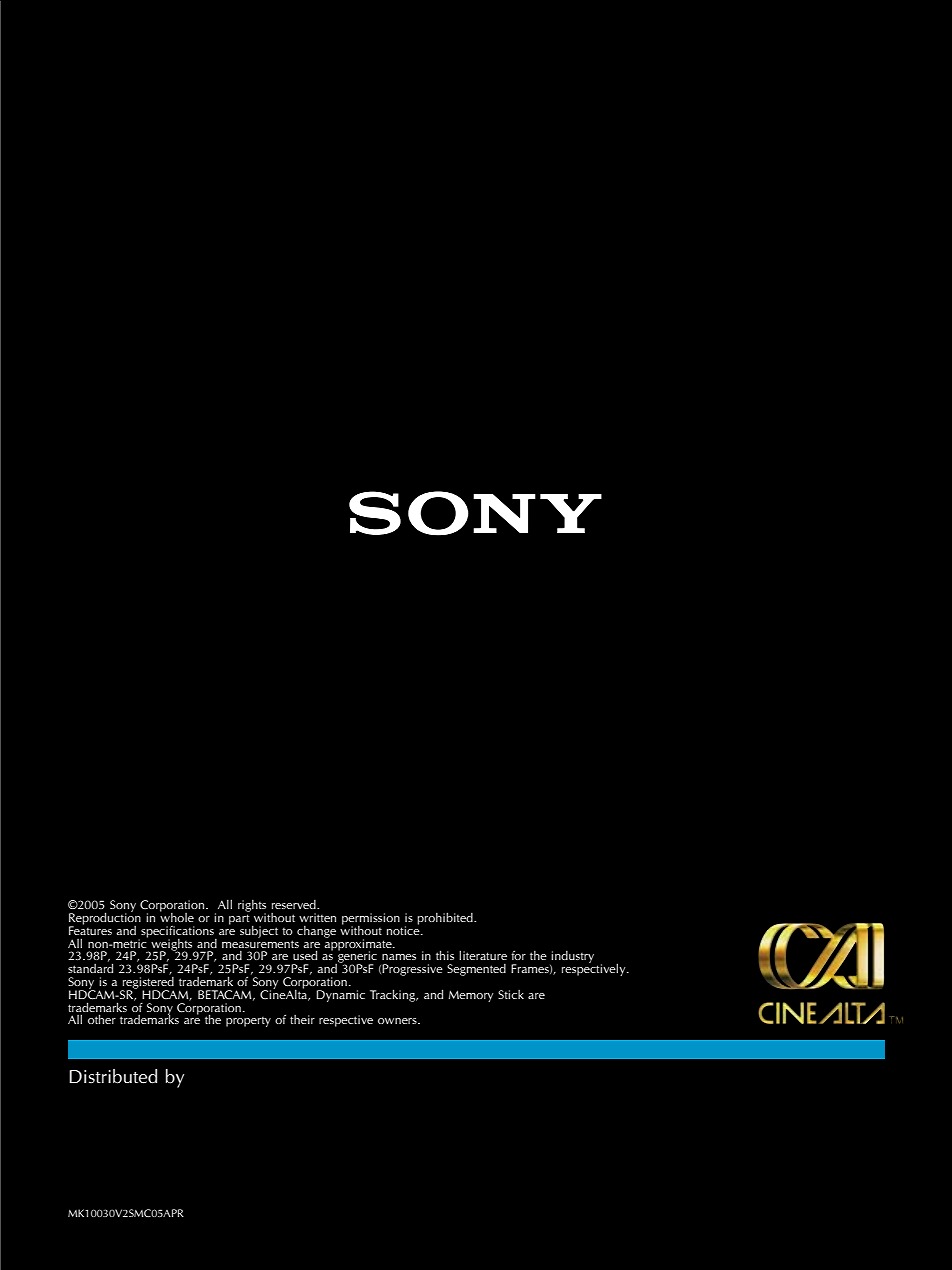 Image resolution: width=952 pixels, height=1270 pixels. I want to click on prohibited, so click(446, 918).
